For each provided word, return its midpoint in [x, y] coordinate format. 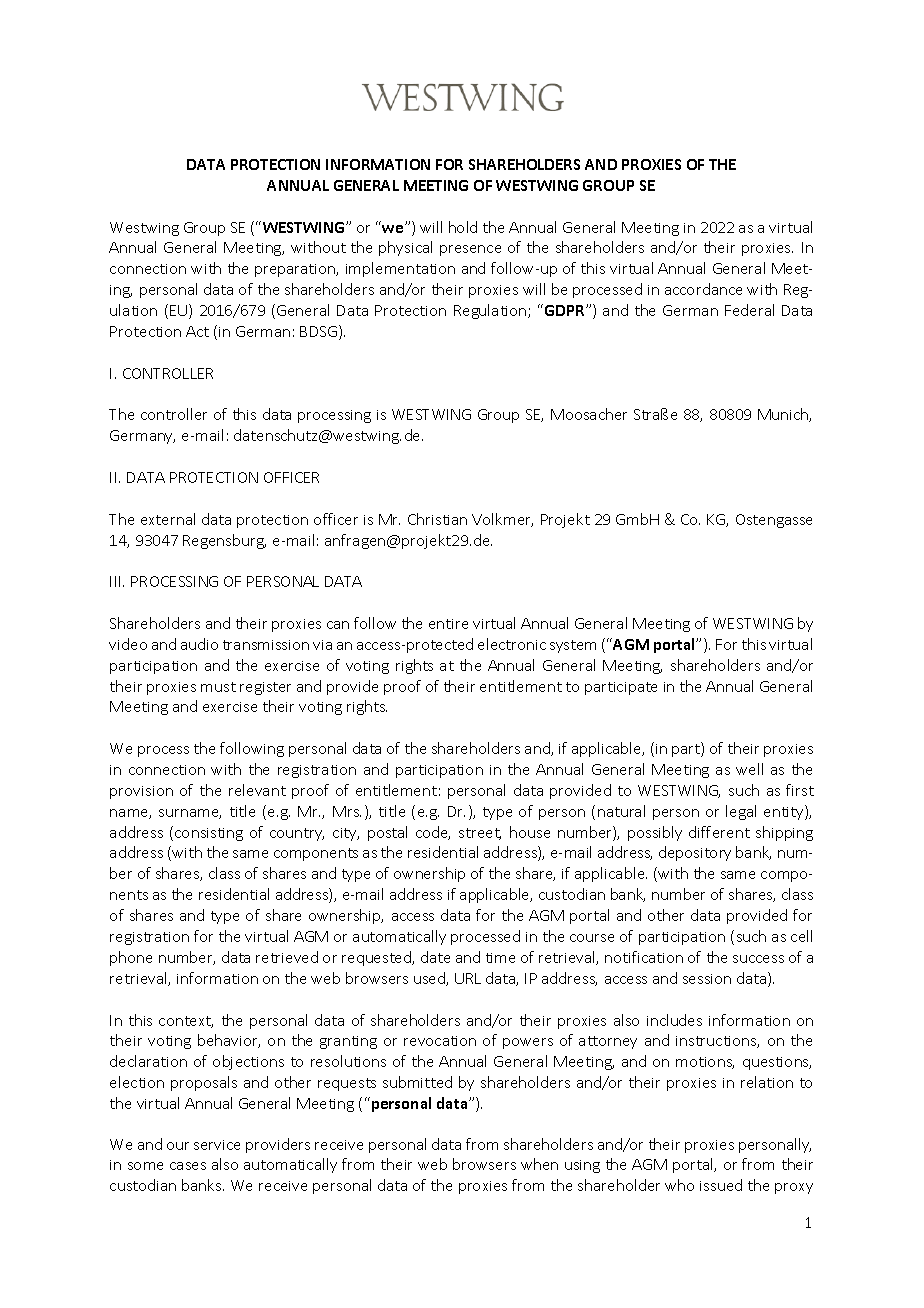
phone [131, 958]
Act [197, 331]
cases [188, 1166]
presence [470, 250]
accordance [703, 289]
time [500, 958]
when [539, 1164]
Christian [437, 519]
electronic [512, 644]
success [758, 959]
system [573, 646]
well [749, 769]
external [168, 519]
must [218, 687]
